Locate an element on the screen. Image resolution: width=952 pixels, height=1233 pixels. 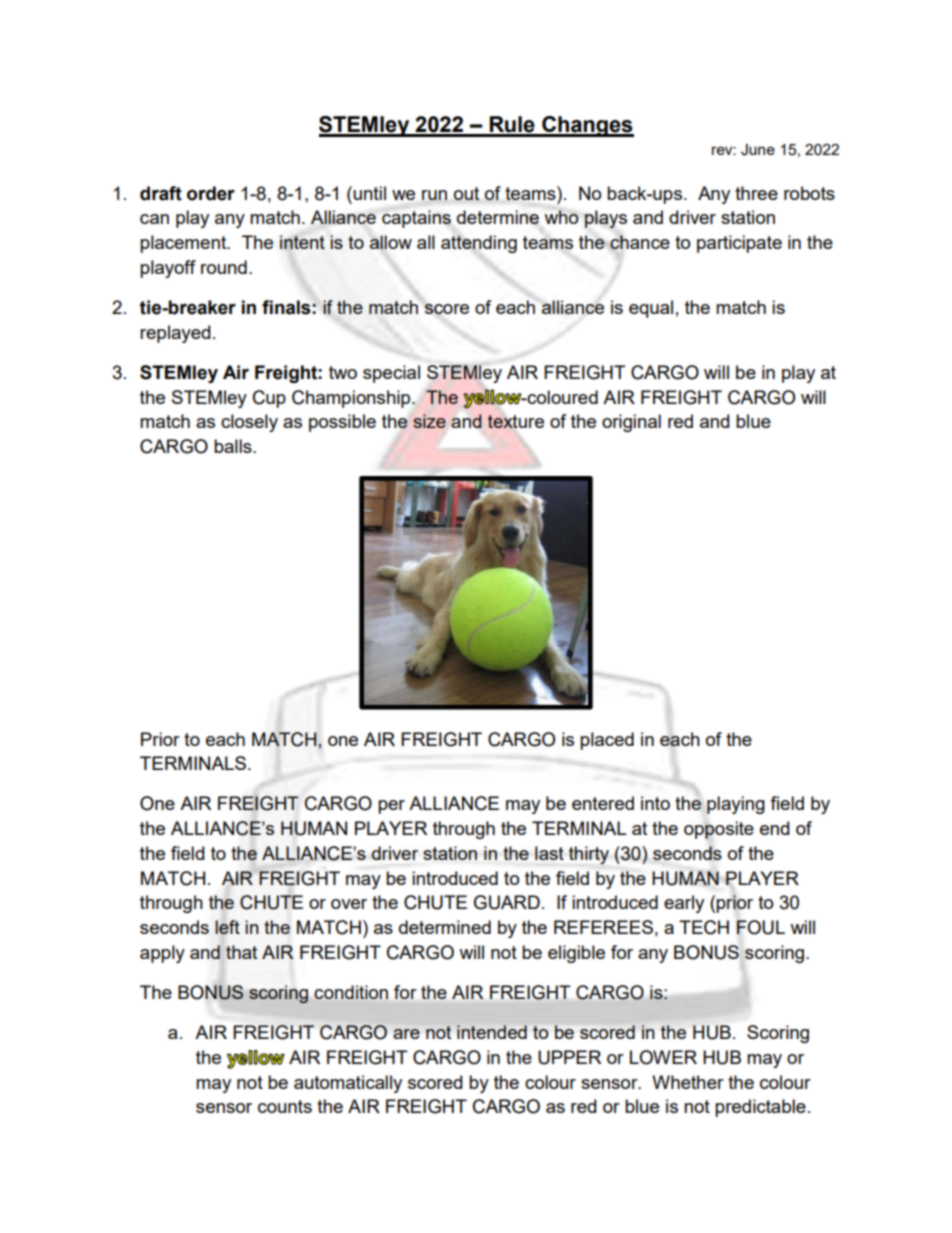
texture is located at coordinates (515, 421).
